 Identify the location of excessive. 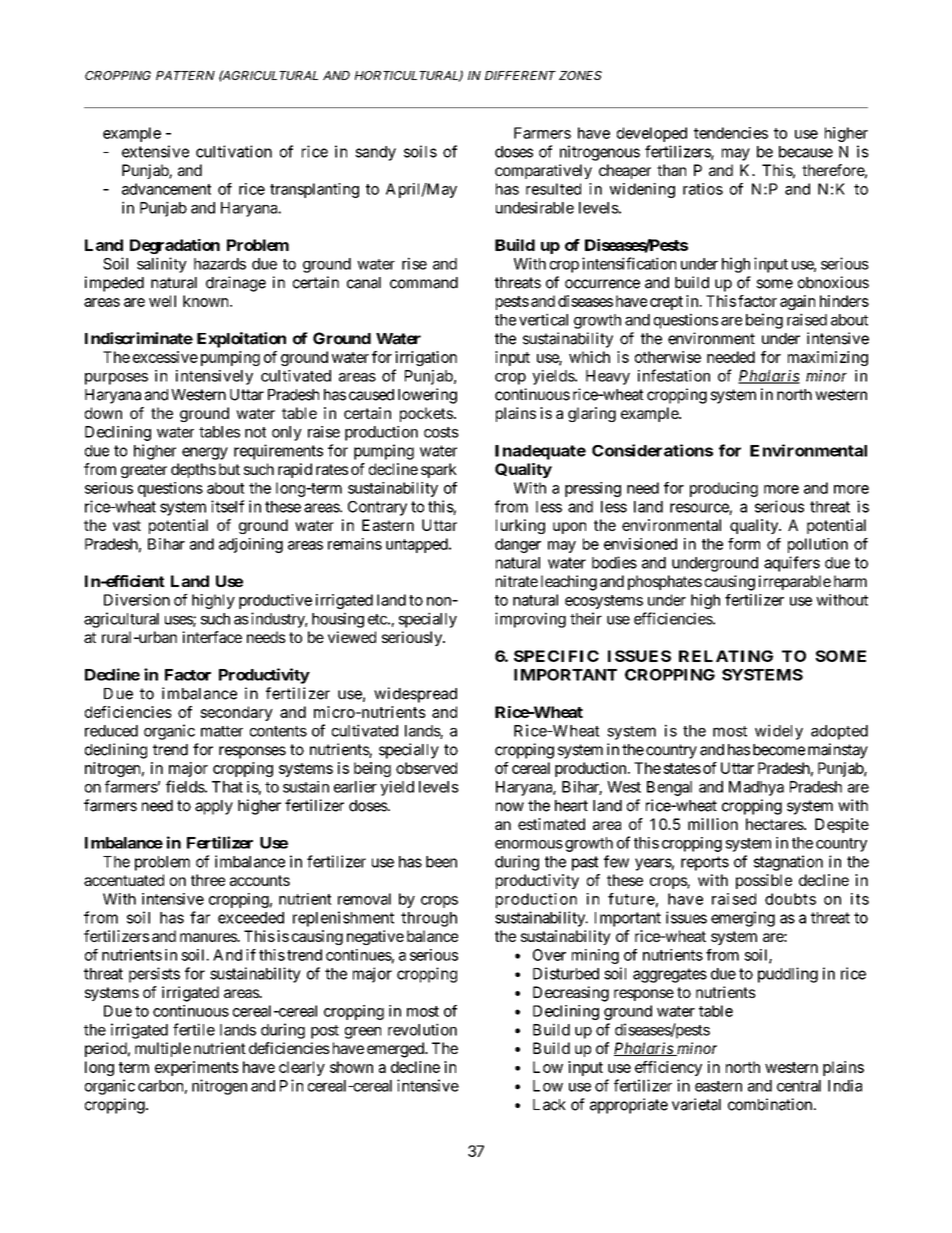
(165, 357).
